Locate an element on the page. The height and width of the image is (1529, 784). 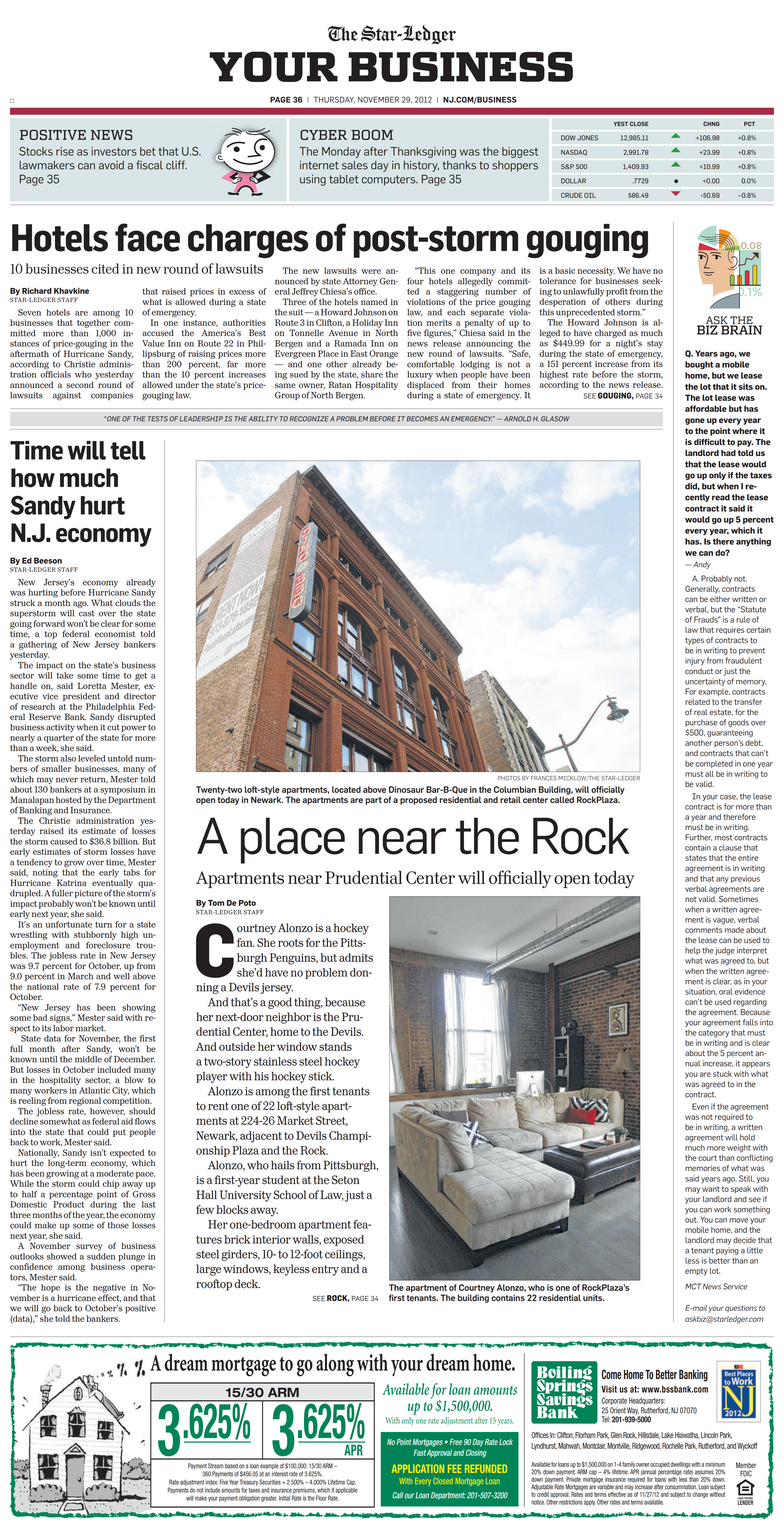
JONES is located at coordinates (587, 138).
